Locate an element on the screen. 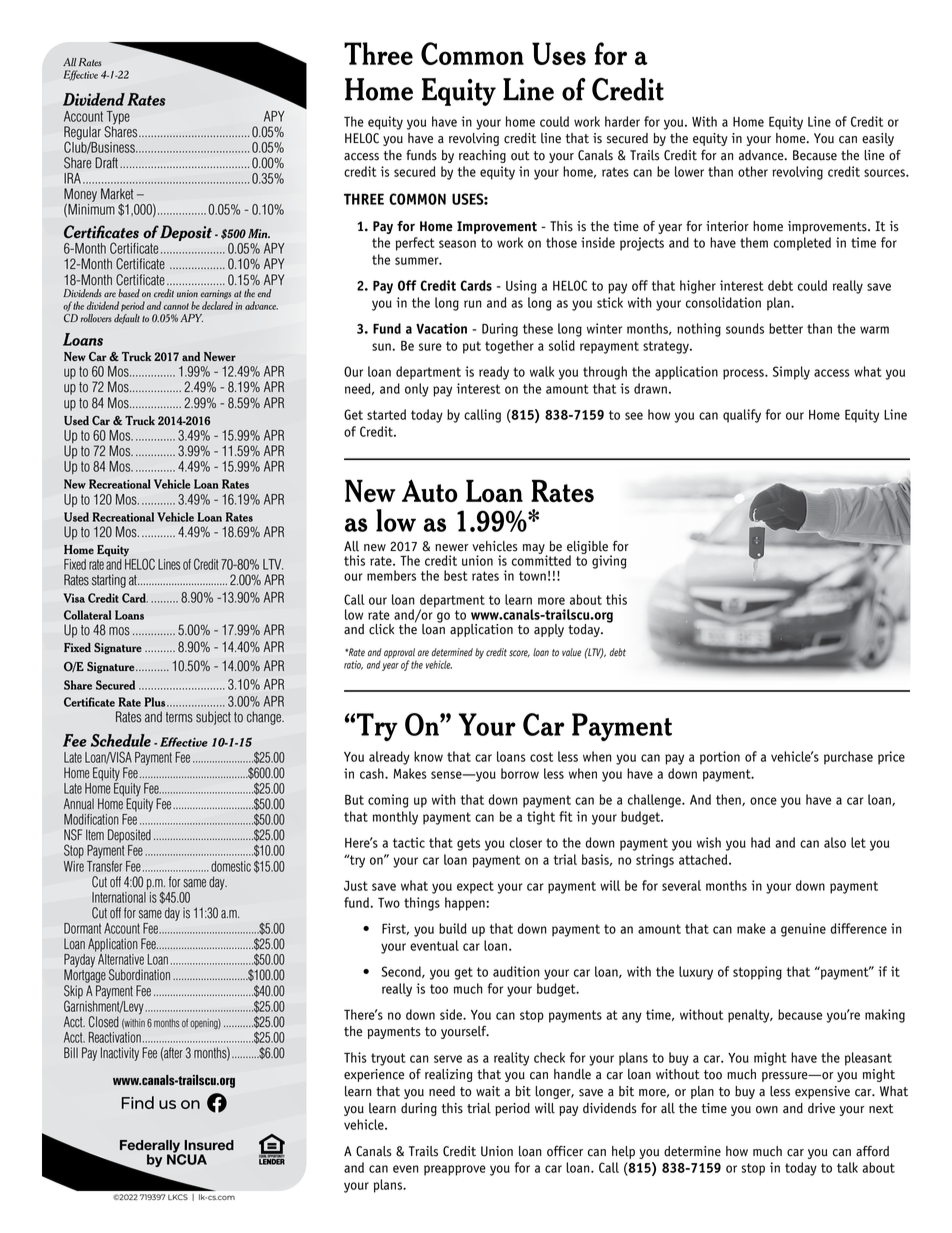 This screenshot has width=952, height=1233. score is located at coordinates (519, 653).
